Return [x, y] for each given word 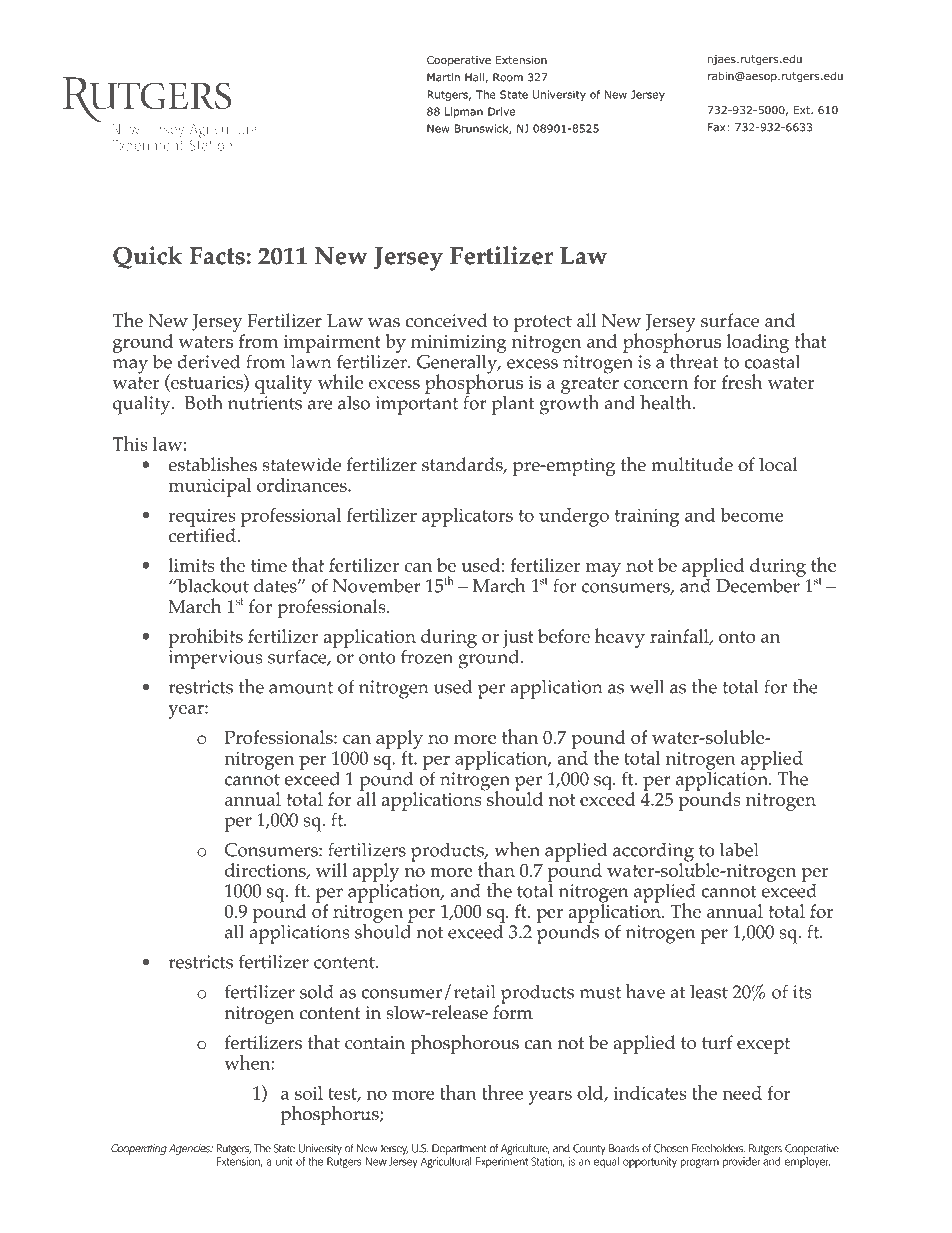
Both [204, 402]
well [647, 686]
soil [309, 1093]
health [667, 402]
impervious [216, 659]
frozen [427, 656]
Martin [443, 77]
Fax [717, 127]
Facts [218, 256]
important [417, 405]
